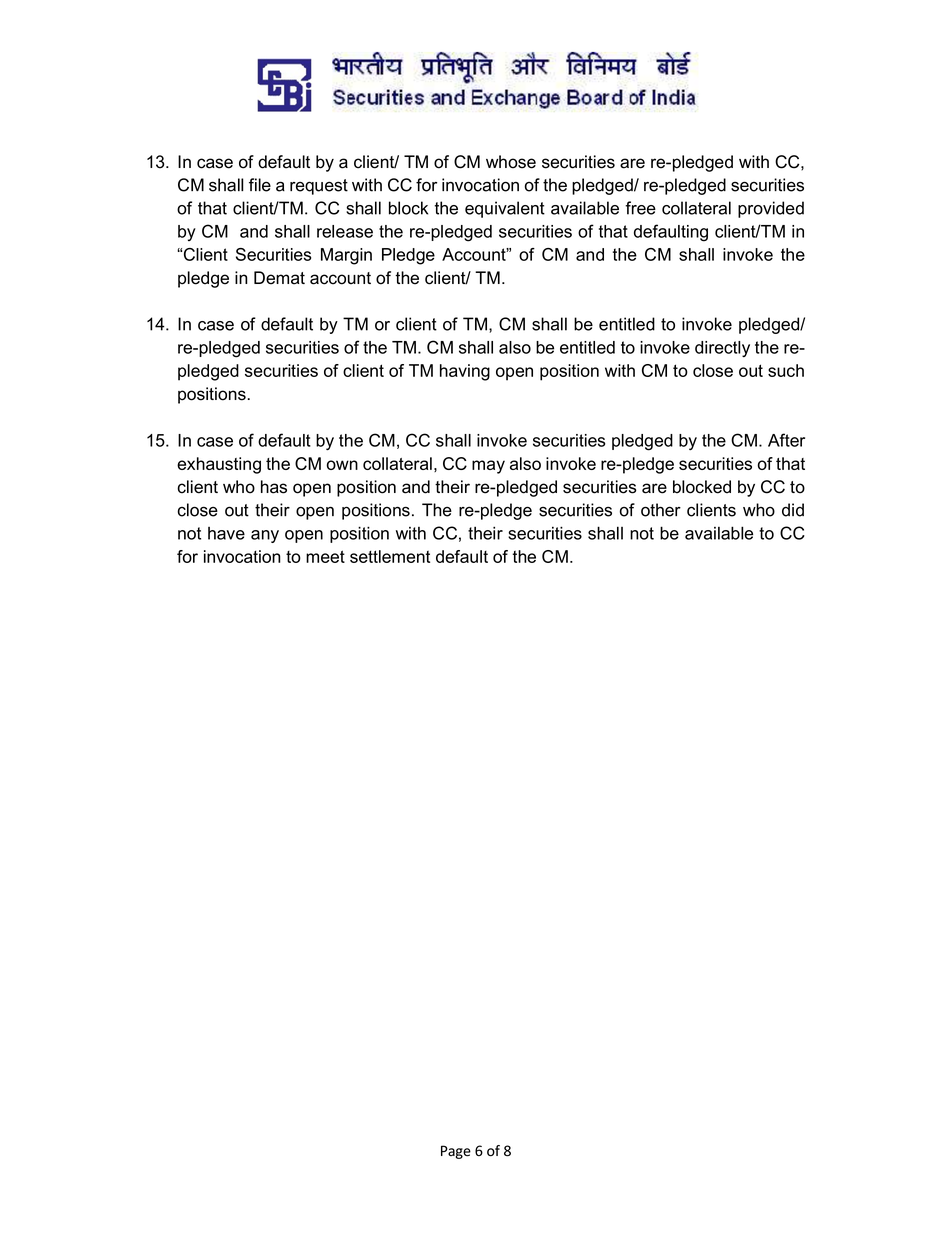 The height and width of the page is (1233, 952). Describe the element at coordinates (390, 556) in the page. I see `settlement` at that location.
